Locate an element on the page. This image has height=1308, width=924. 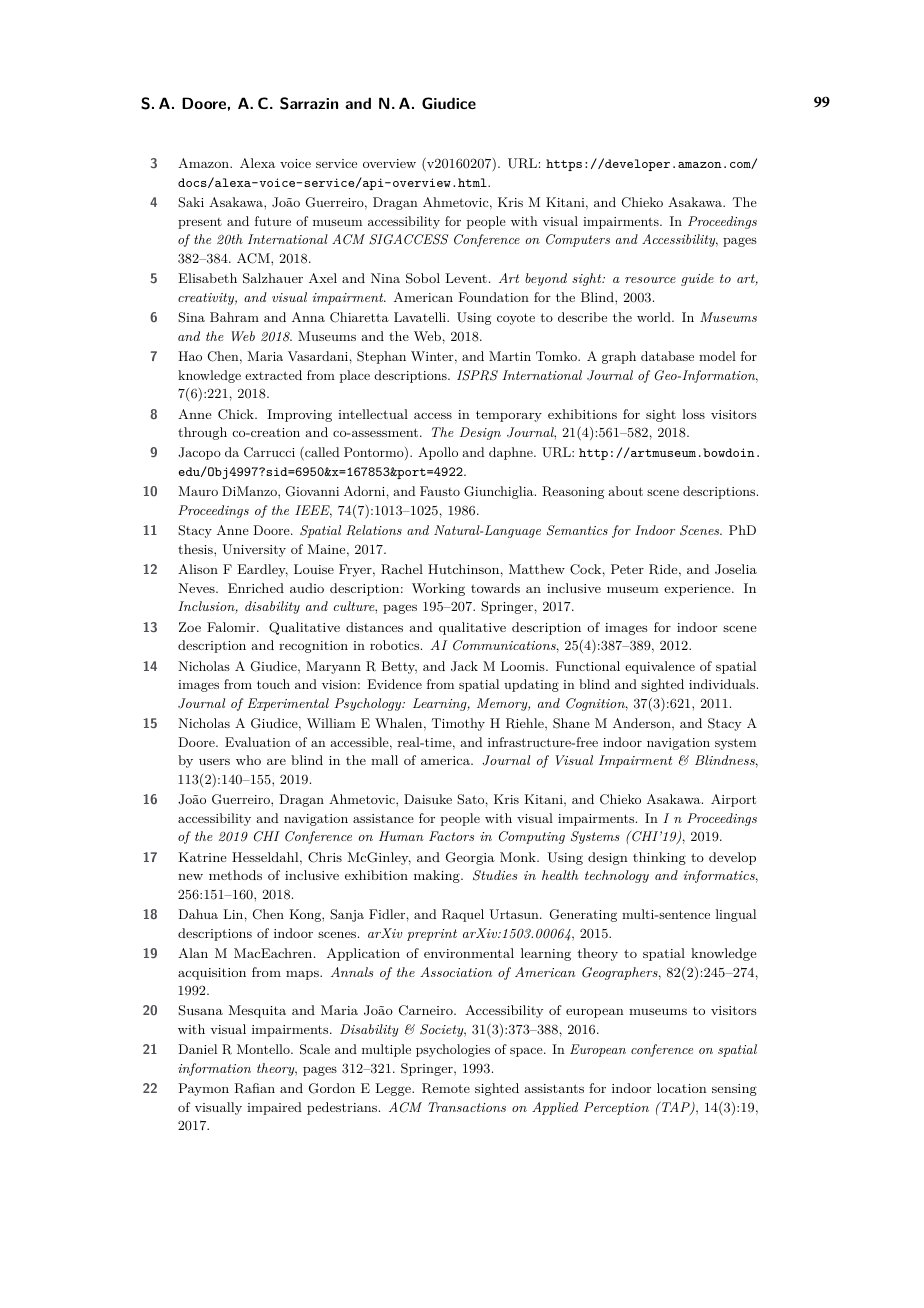
Raquel is located at coordinates (463, 915).
